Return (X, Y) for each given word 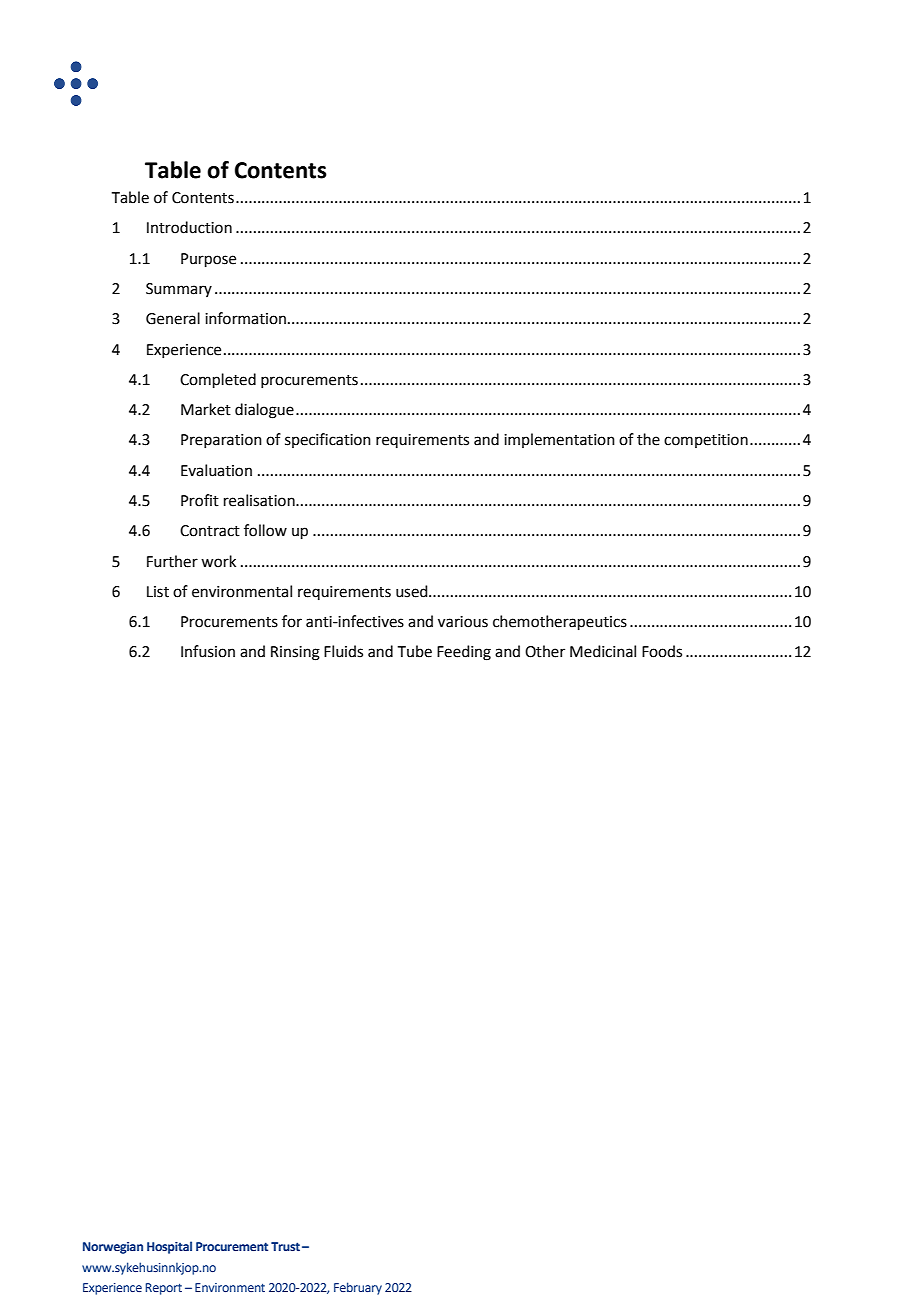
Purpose (208, 260)
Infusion (208, 651)
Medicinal (603, 651)
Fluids (343, 651)
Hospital (169, 1247)
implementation (559, 440)
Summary (179, 290)
